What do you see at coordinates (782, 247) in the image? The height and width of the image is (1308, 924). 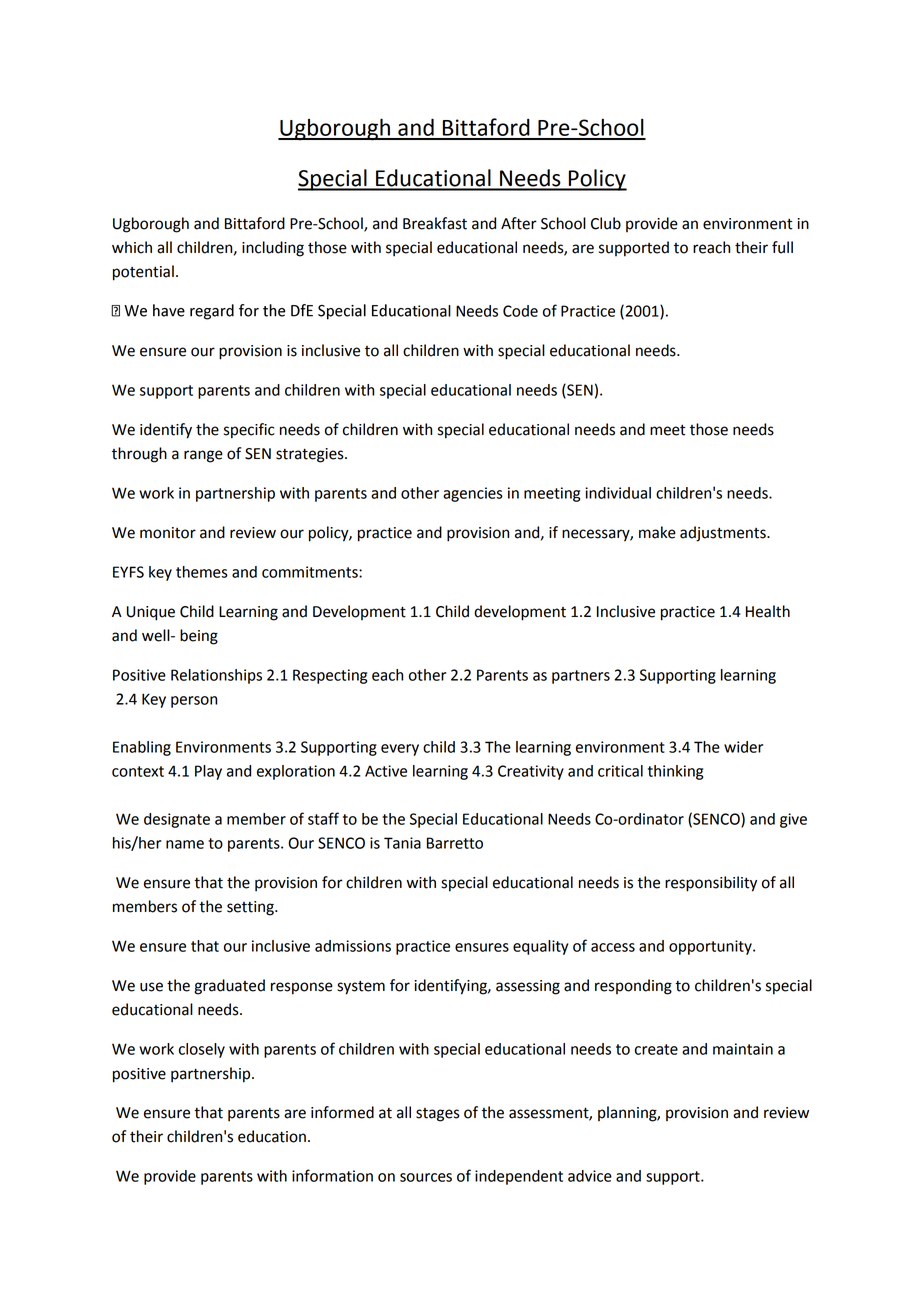 I see `full` at bounding box center [782, 247].
